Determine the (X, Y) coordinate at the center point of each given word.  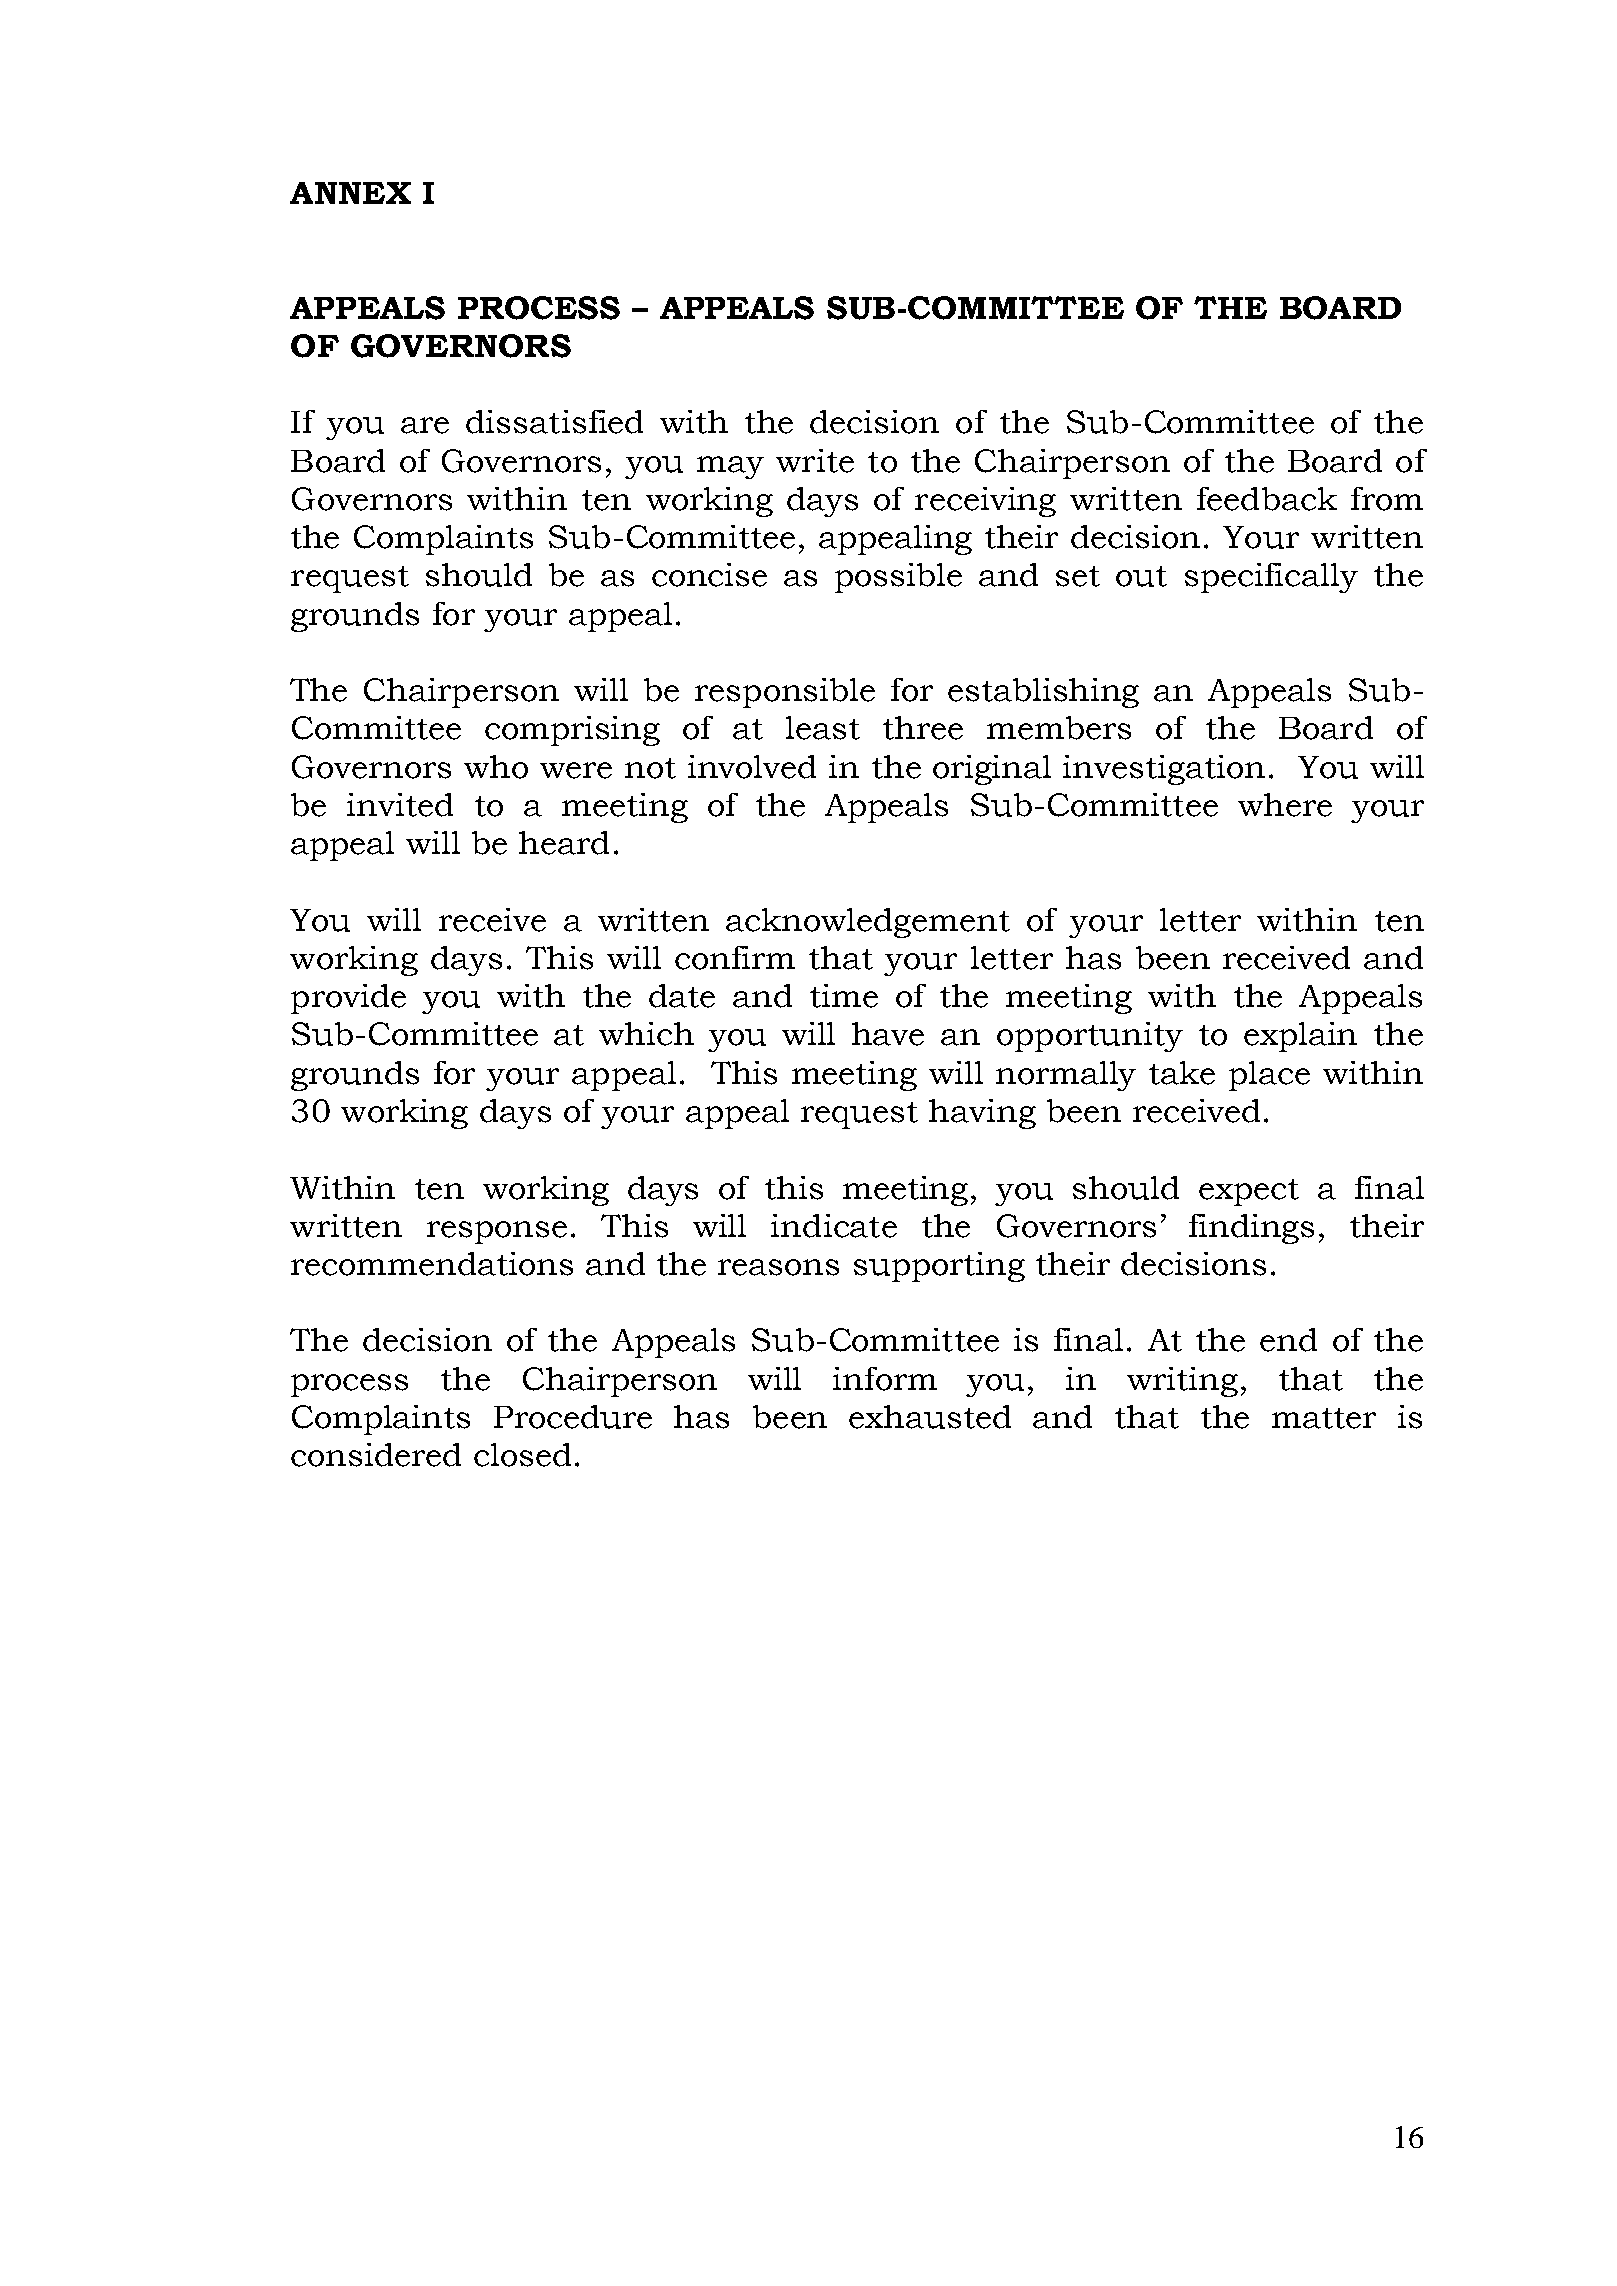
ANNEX (350, 193)
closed (522, 1455)
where (1285, 805)
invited (400, 805)
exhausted (930, 1417)
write (815, 461)
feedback (1267, 499)
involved (752, 767)
